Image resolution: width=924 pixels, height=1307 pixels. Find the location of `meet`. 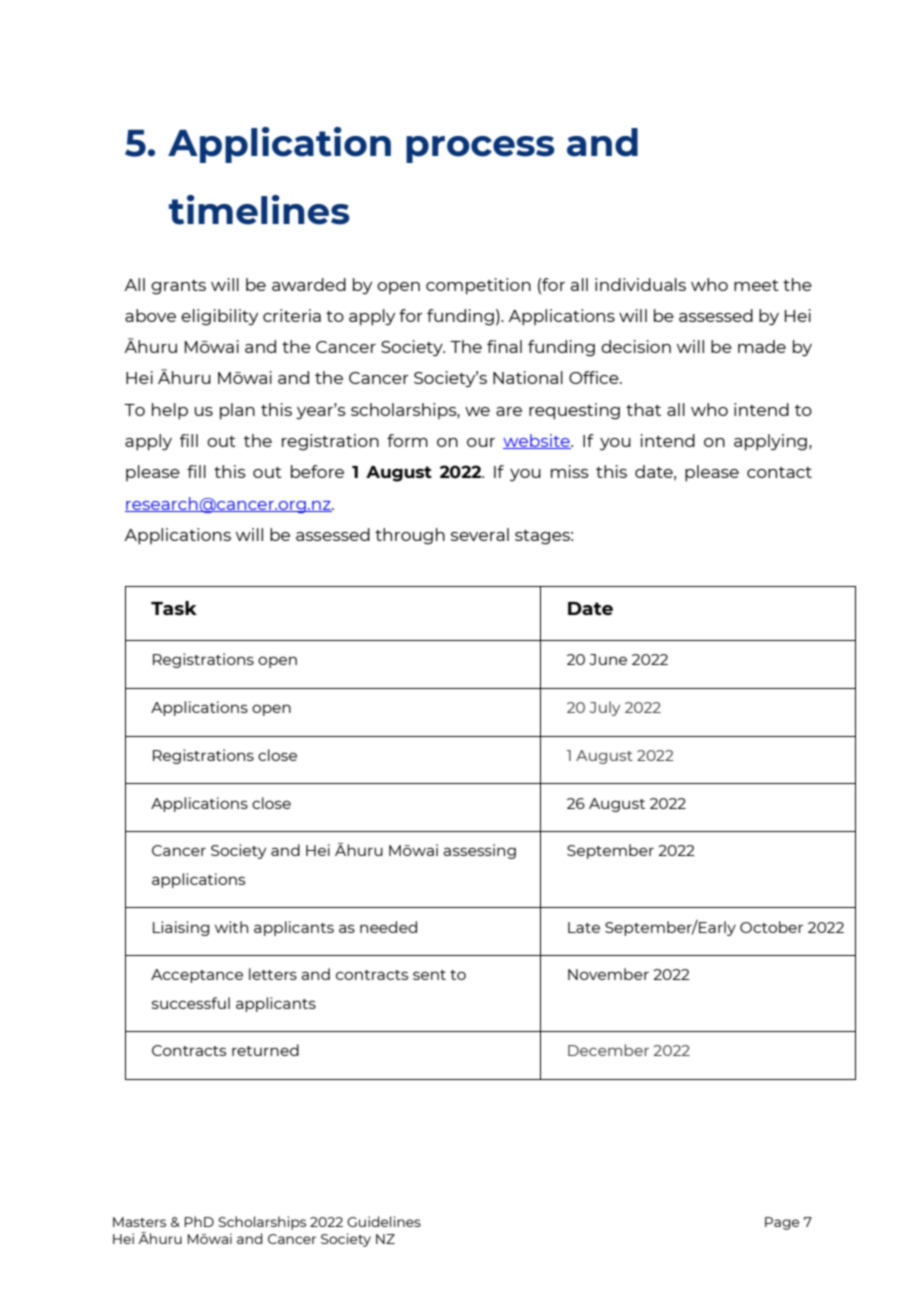

meet is located at coordinates (756, 285).
